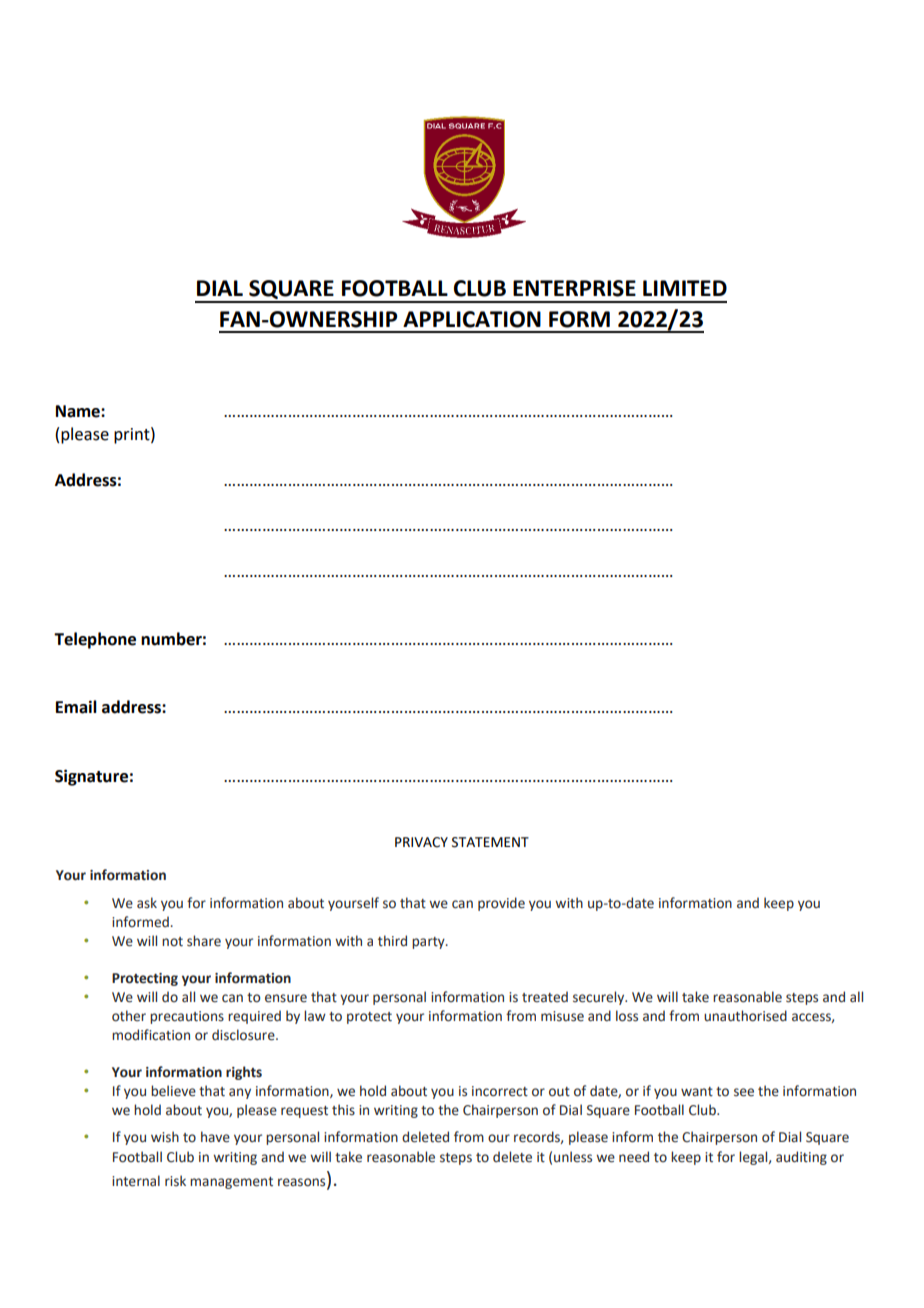  Describe the element at coordinates (421, 842) in the screenshot. I see `PRIVACY` at that location.
